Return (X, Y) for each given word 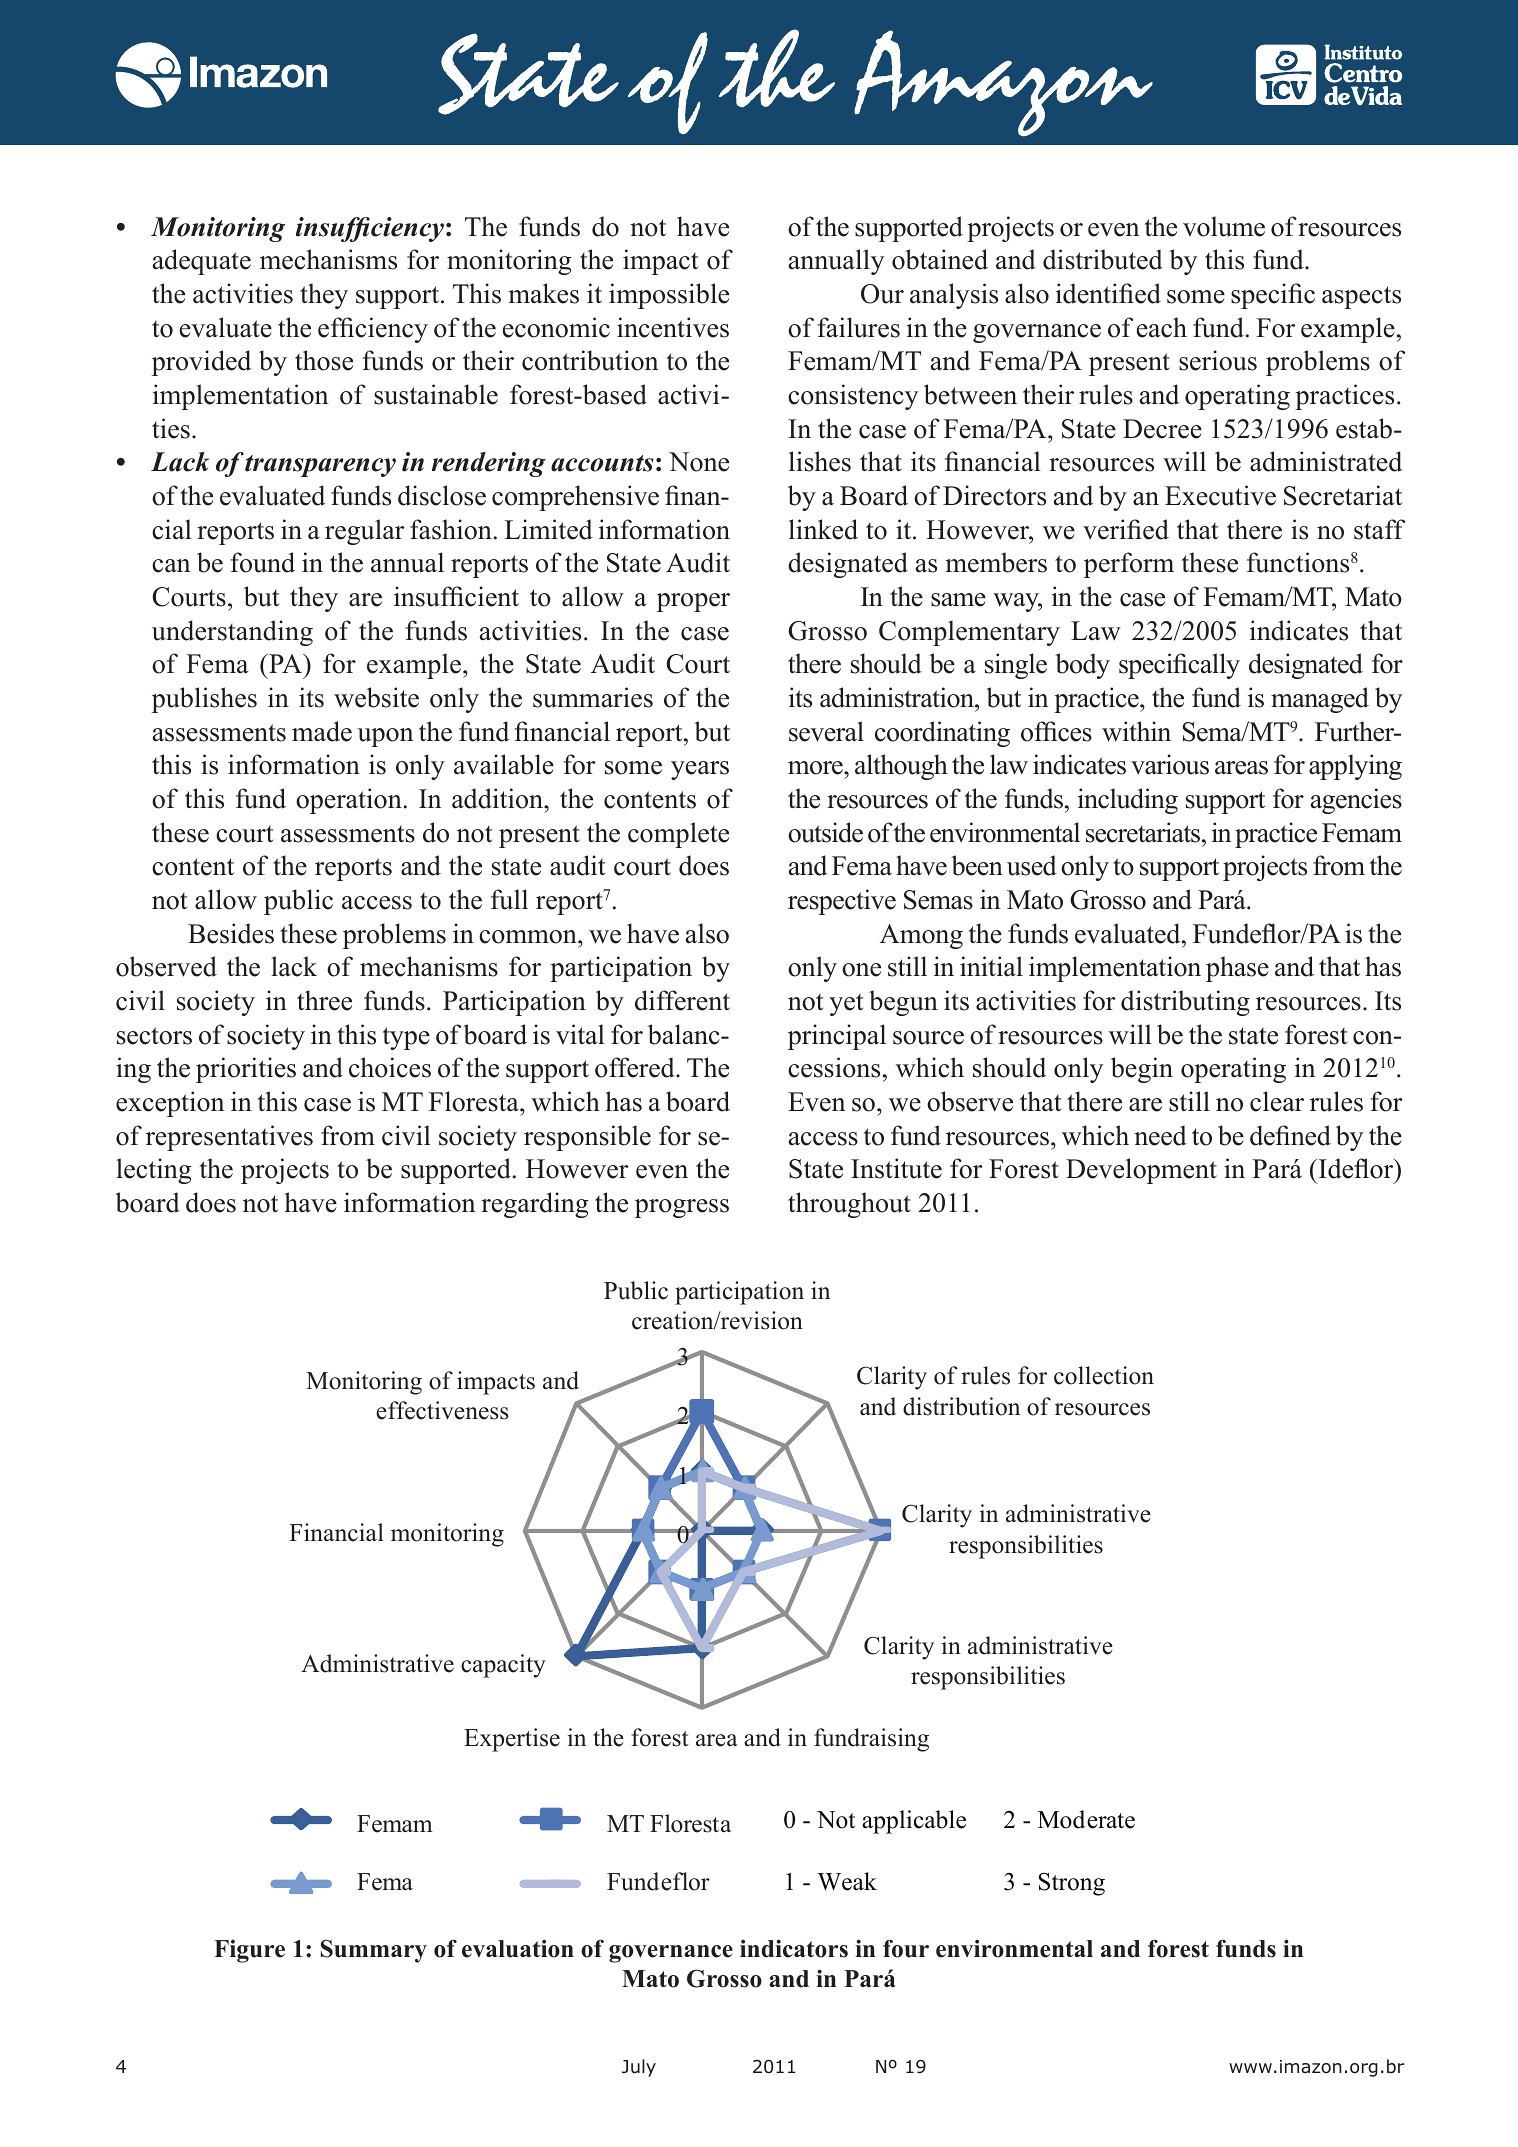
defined (1290, 1135)
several (826, 731)
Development (1141, 1171)
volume (1224, 226)
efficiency (373, 330)
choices (390, 1067)
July (639, 2068)
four (906, 1948)
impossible (669, 296)
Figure (249, 1951)
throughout (849, 1205)
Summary (374, 1951)
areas (1241, 768)
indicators (794, 1948)
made (322, 731)
